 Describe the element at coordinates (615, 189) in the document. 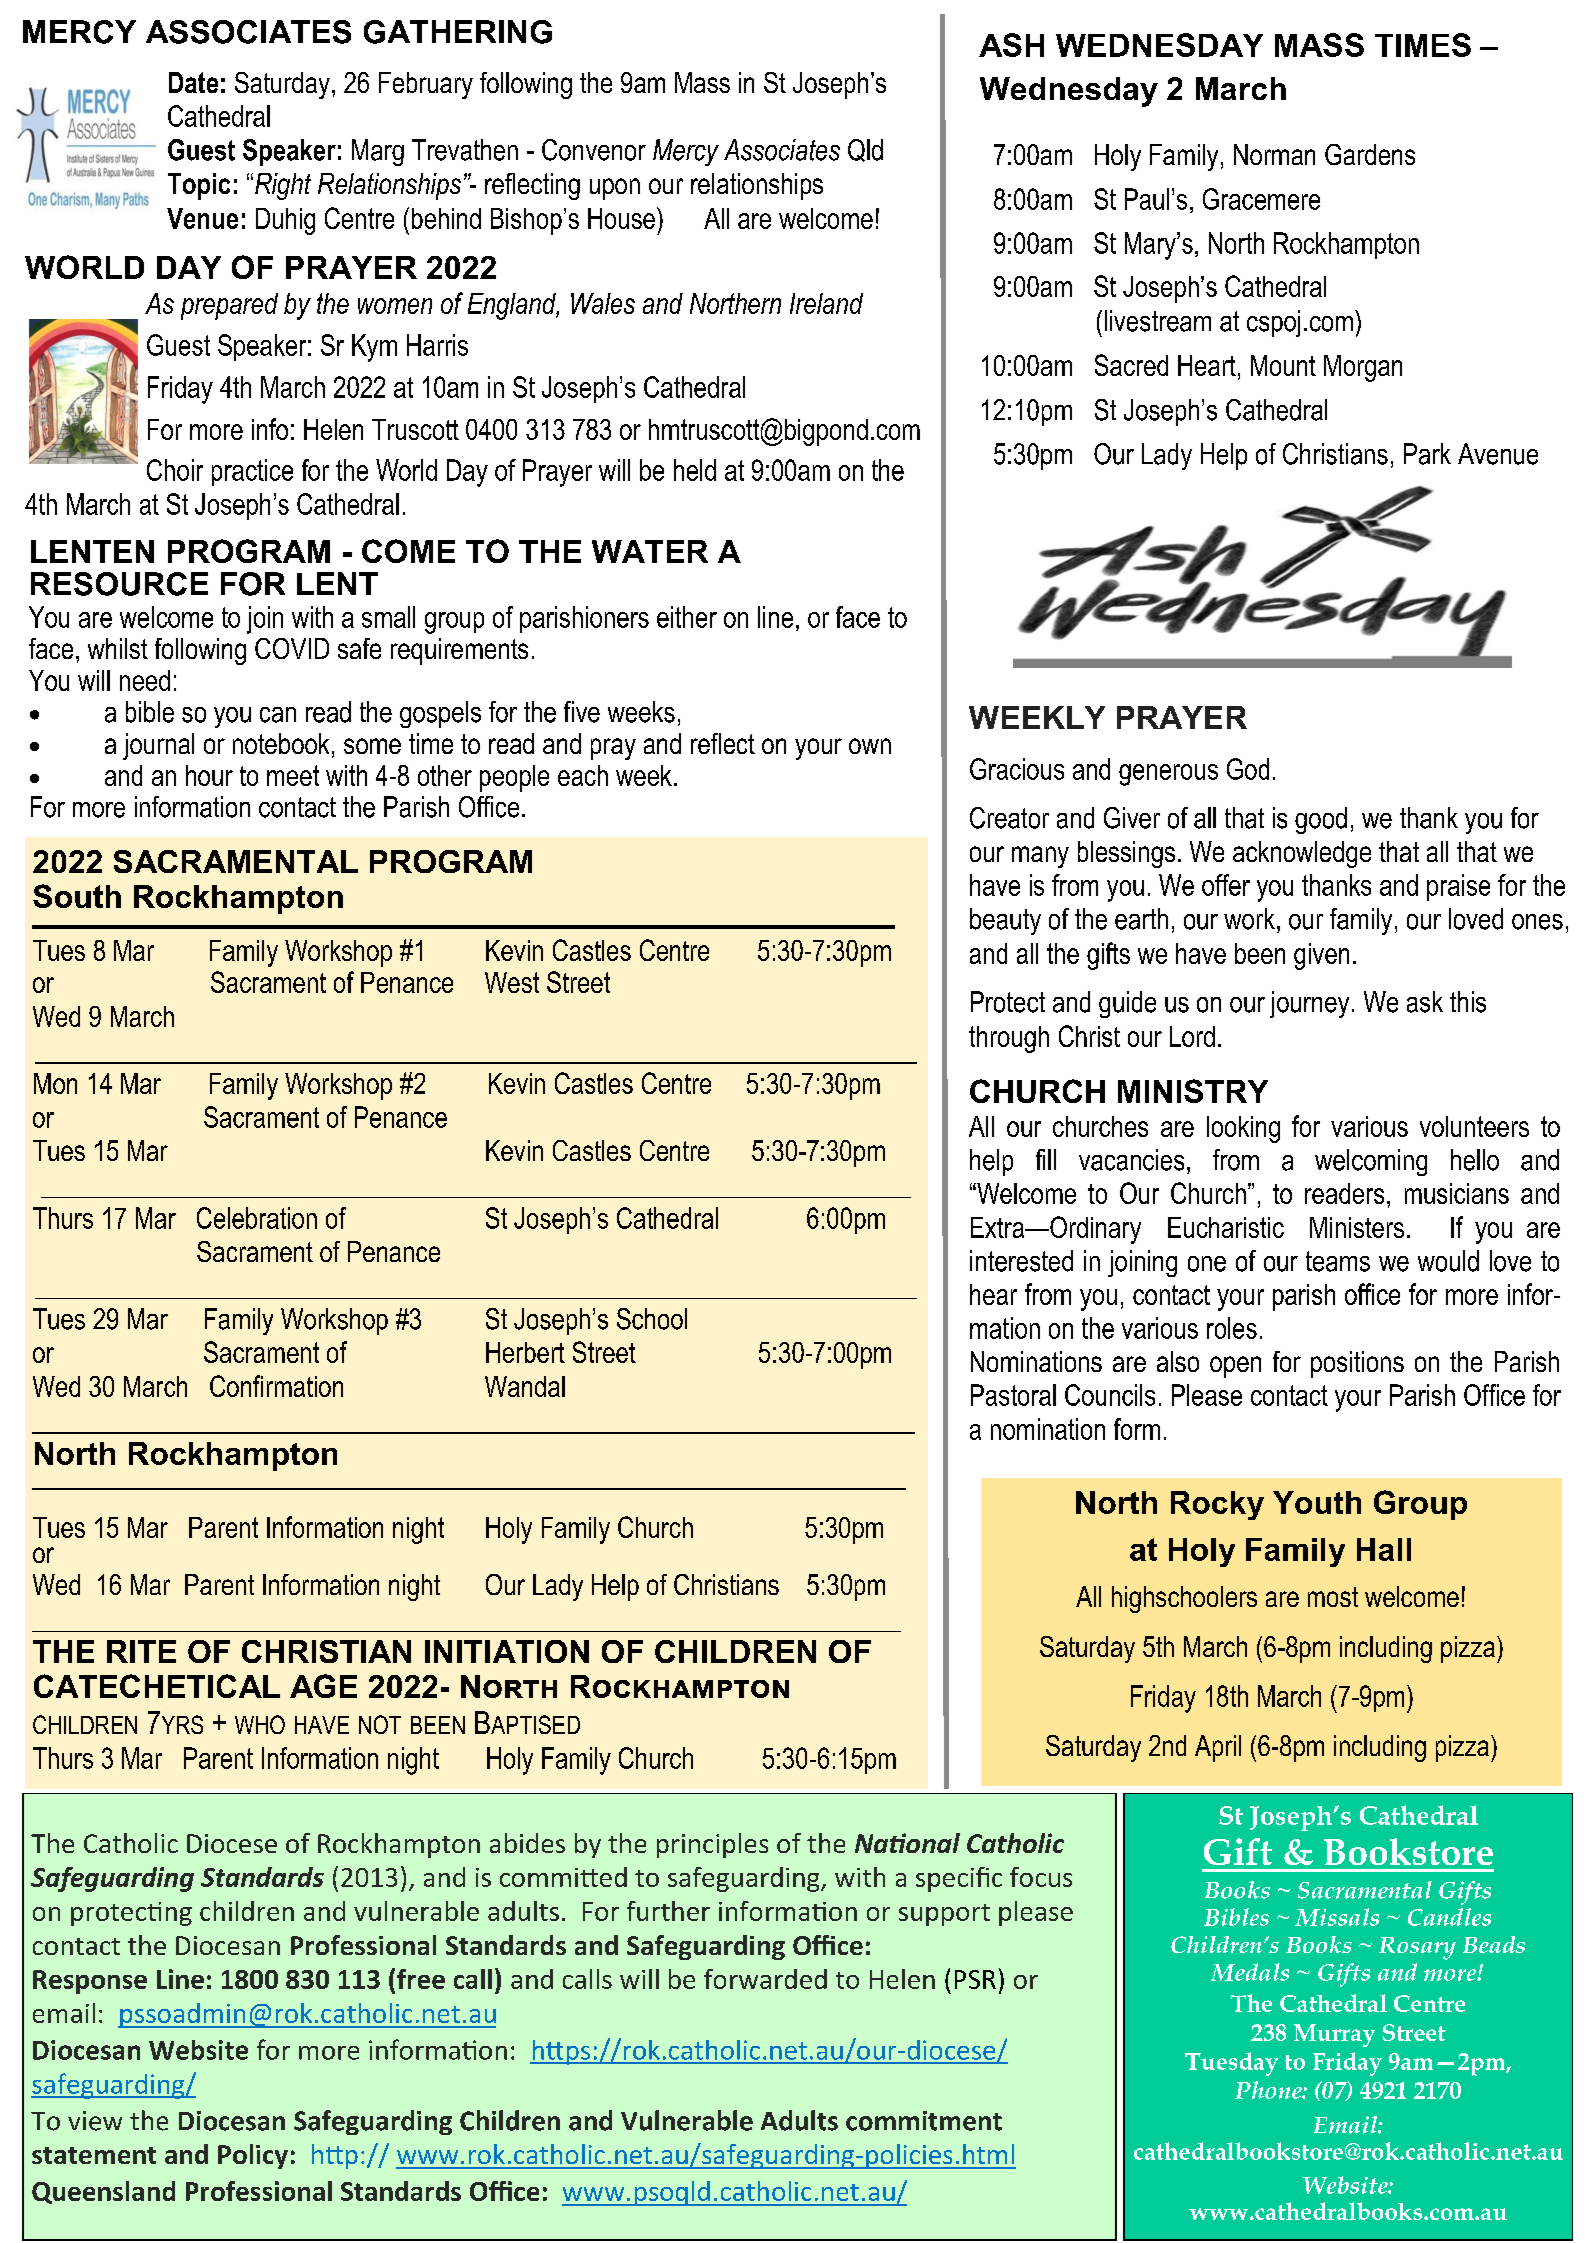

I see `upon` at that location.
